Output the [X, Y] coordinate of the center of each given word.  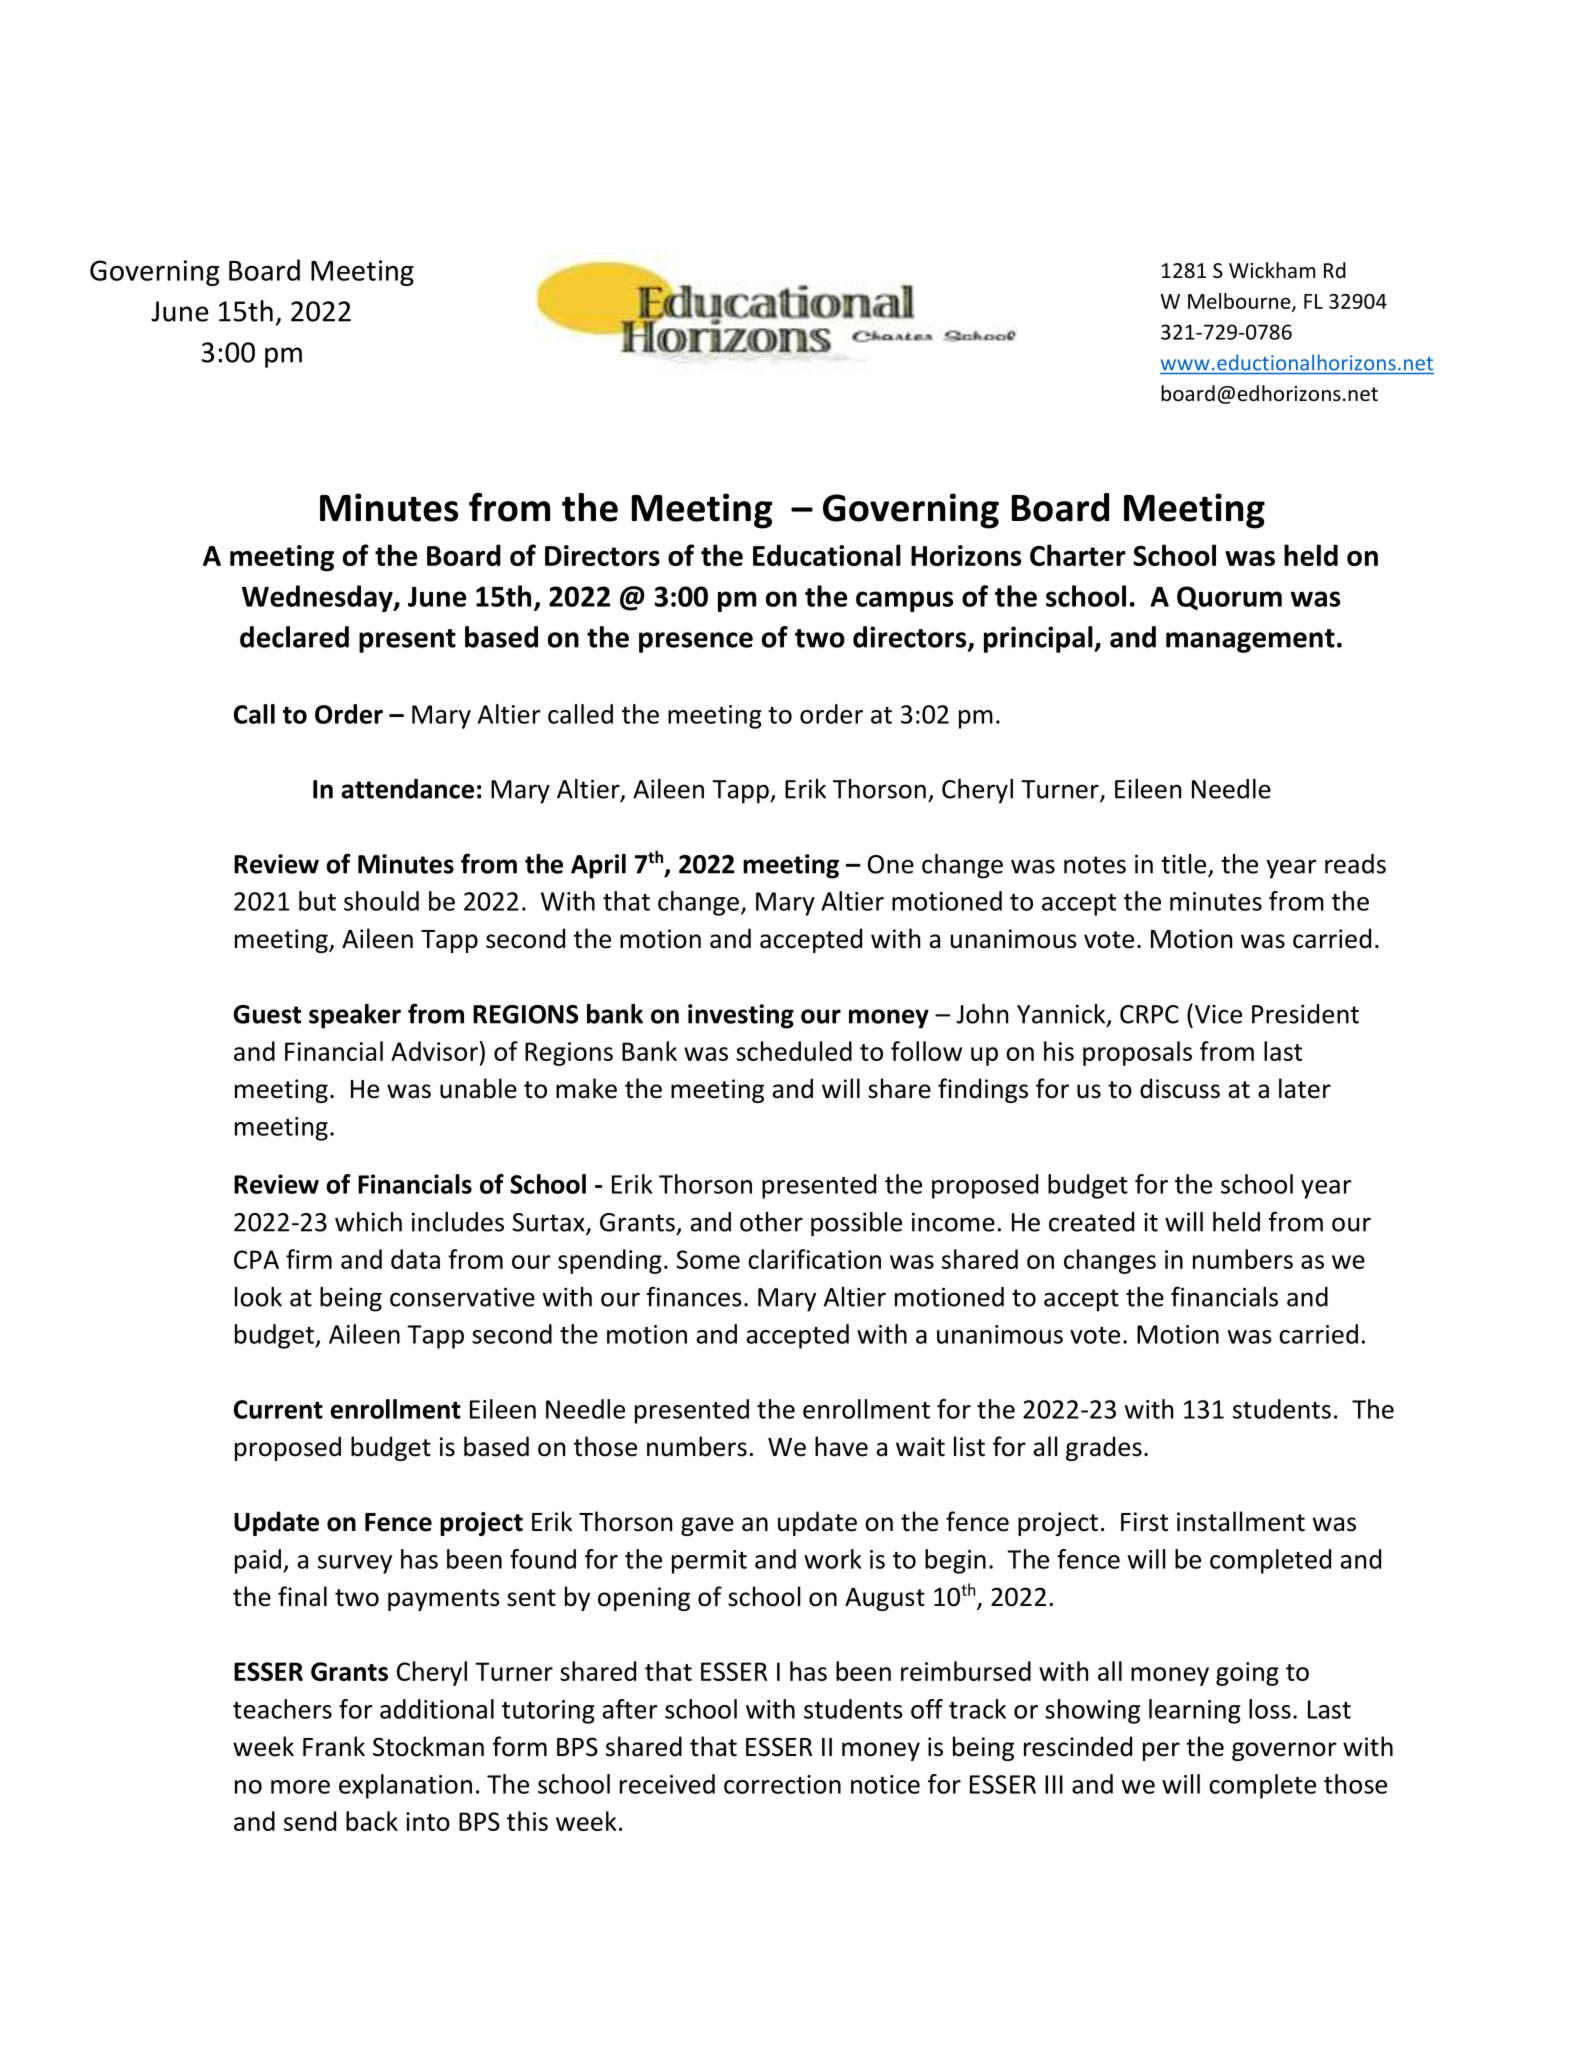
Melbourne [1240, 302]
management [1250, 641]
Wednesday [318, 598]
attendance [407, 789]
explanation [405, 1786]
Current [278, 1409]
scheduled [794, 1051]
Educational [827, 555]
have [841, 1446]
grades [1104, 1448]
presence [696, 642]
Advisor [434, 1051]
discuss [1180, 1088]
